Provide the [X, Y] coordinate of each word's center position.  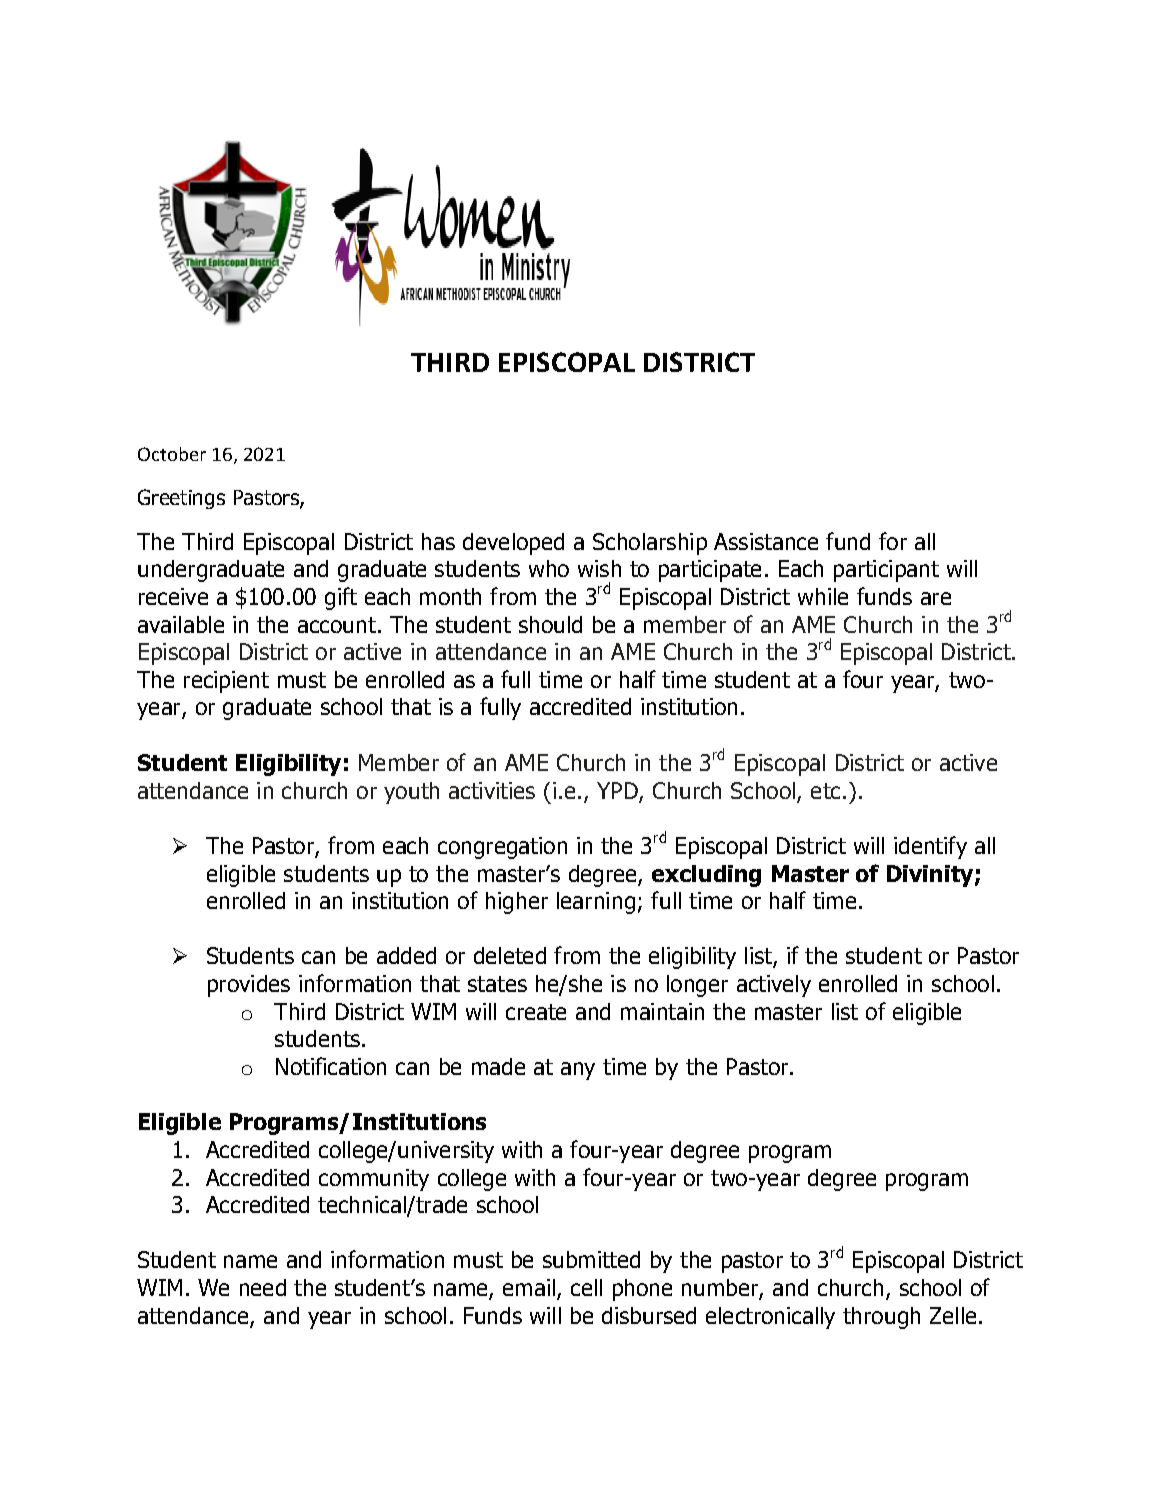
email [529, 1287]
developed [513, 544]
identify [930, 847]
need [263, 1287]
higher [517, 903]
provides [249, 986]
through [881, 1318]
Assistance [766, 541]
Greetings [181, 499]
